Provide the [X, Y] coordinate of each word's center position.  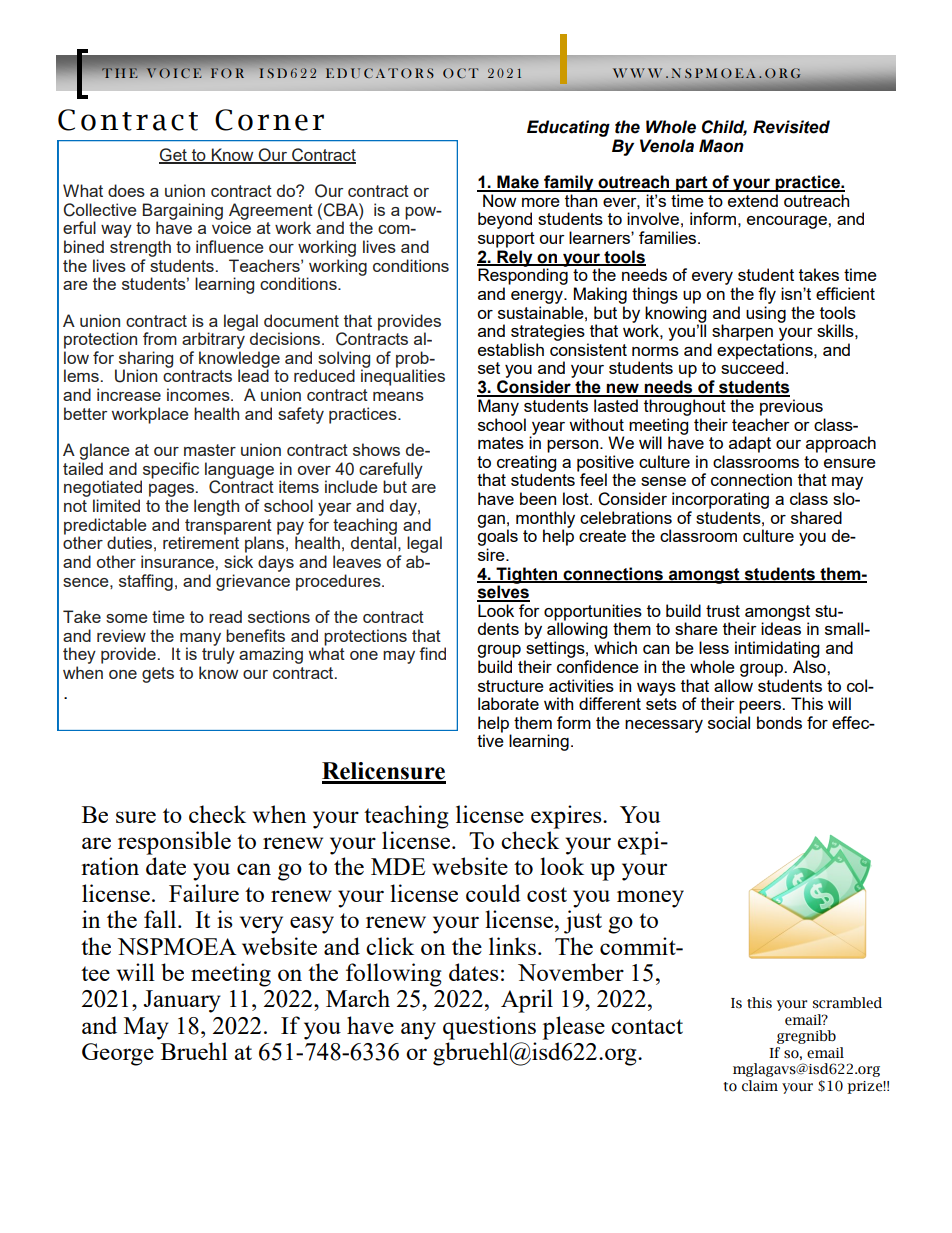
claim [760, 1086]
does [126, 190]
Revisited [791, 127]
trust [723, 611]
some [126, 618]
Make [518, 183]
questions [489, 1028]
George [118, 1054]
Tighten [527, 576]
